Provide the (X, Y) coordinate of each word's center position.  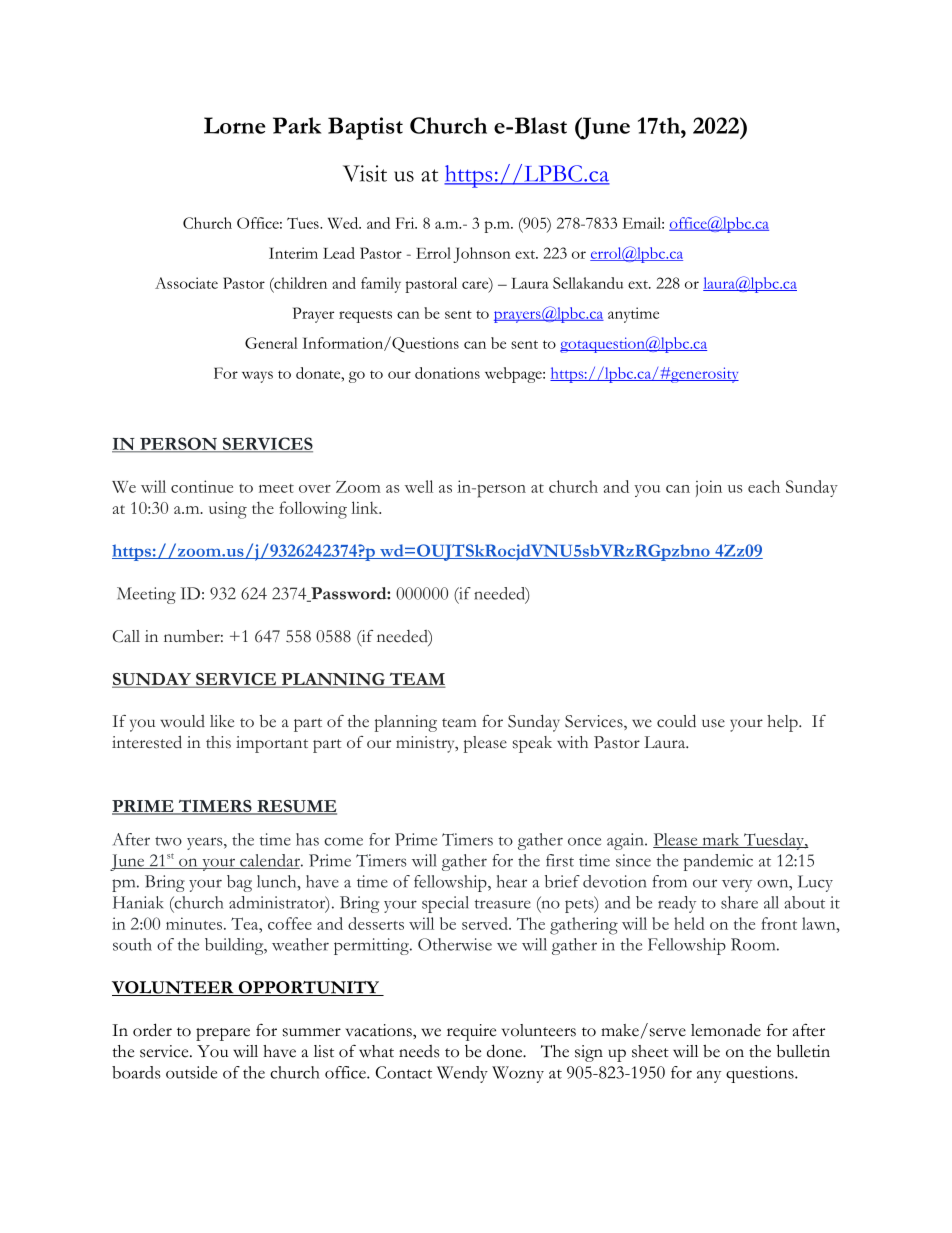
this (218, 742)
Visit (365, 173)
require (471, 1032)
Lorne (234, 125)
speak (532, 744)
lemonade (726, 1030)
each (764, 486)
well (419, 486)
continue (202, 486)
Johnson (482, 255)
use (713, 723)
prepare (223, 1034)
